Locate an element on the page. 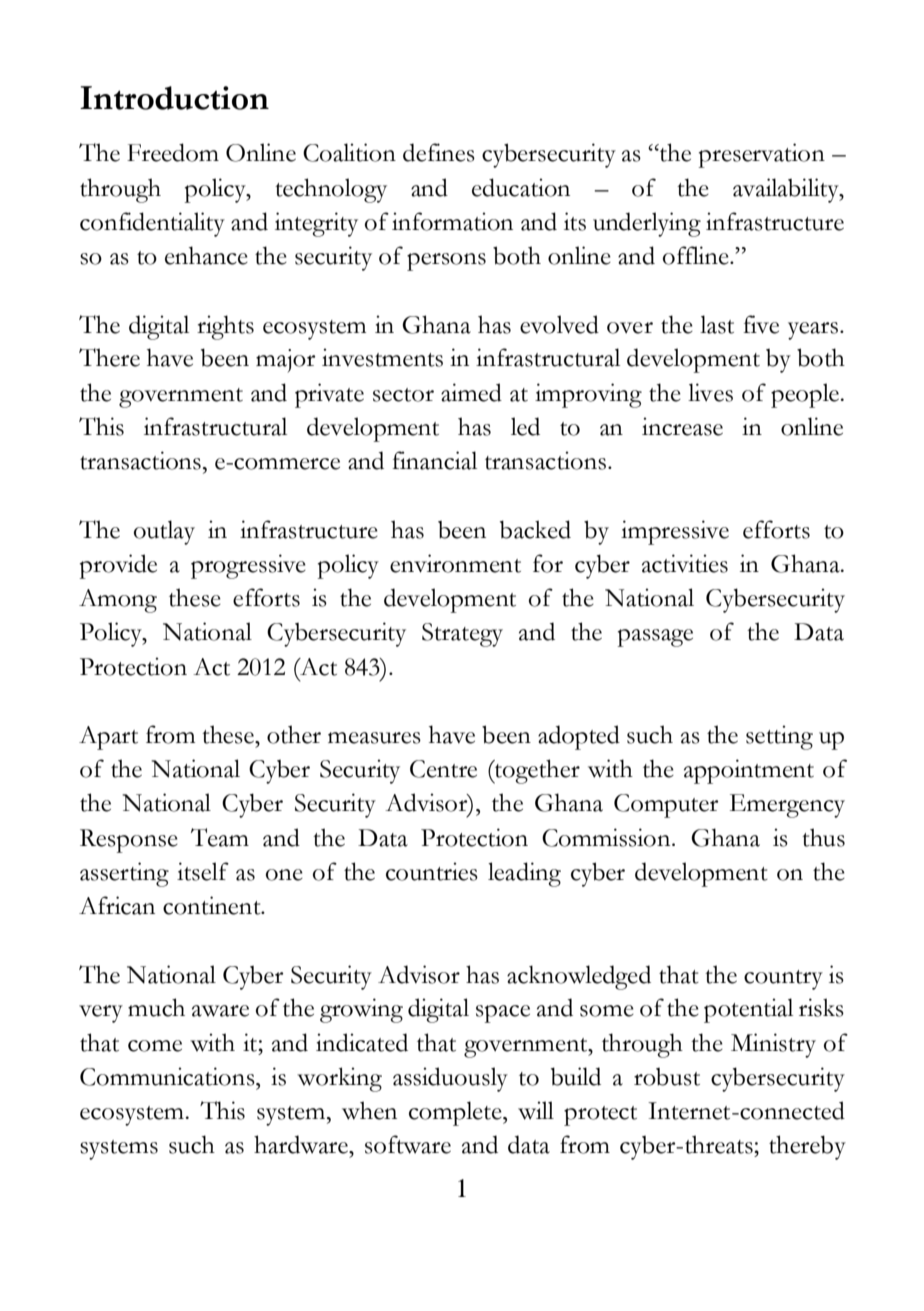  Strategy is located at coordinates (462, 635).
